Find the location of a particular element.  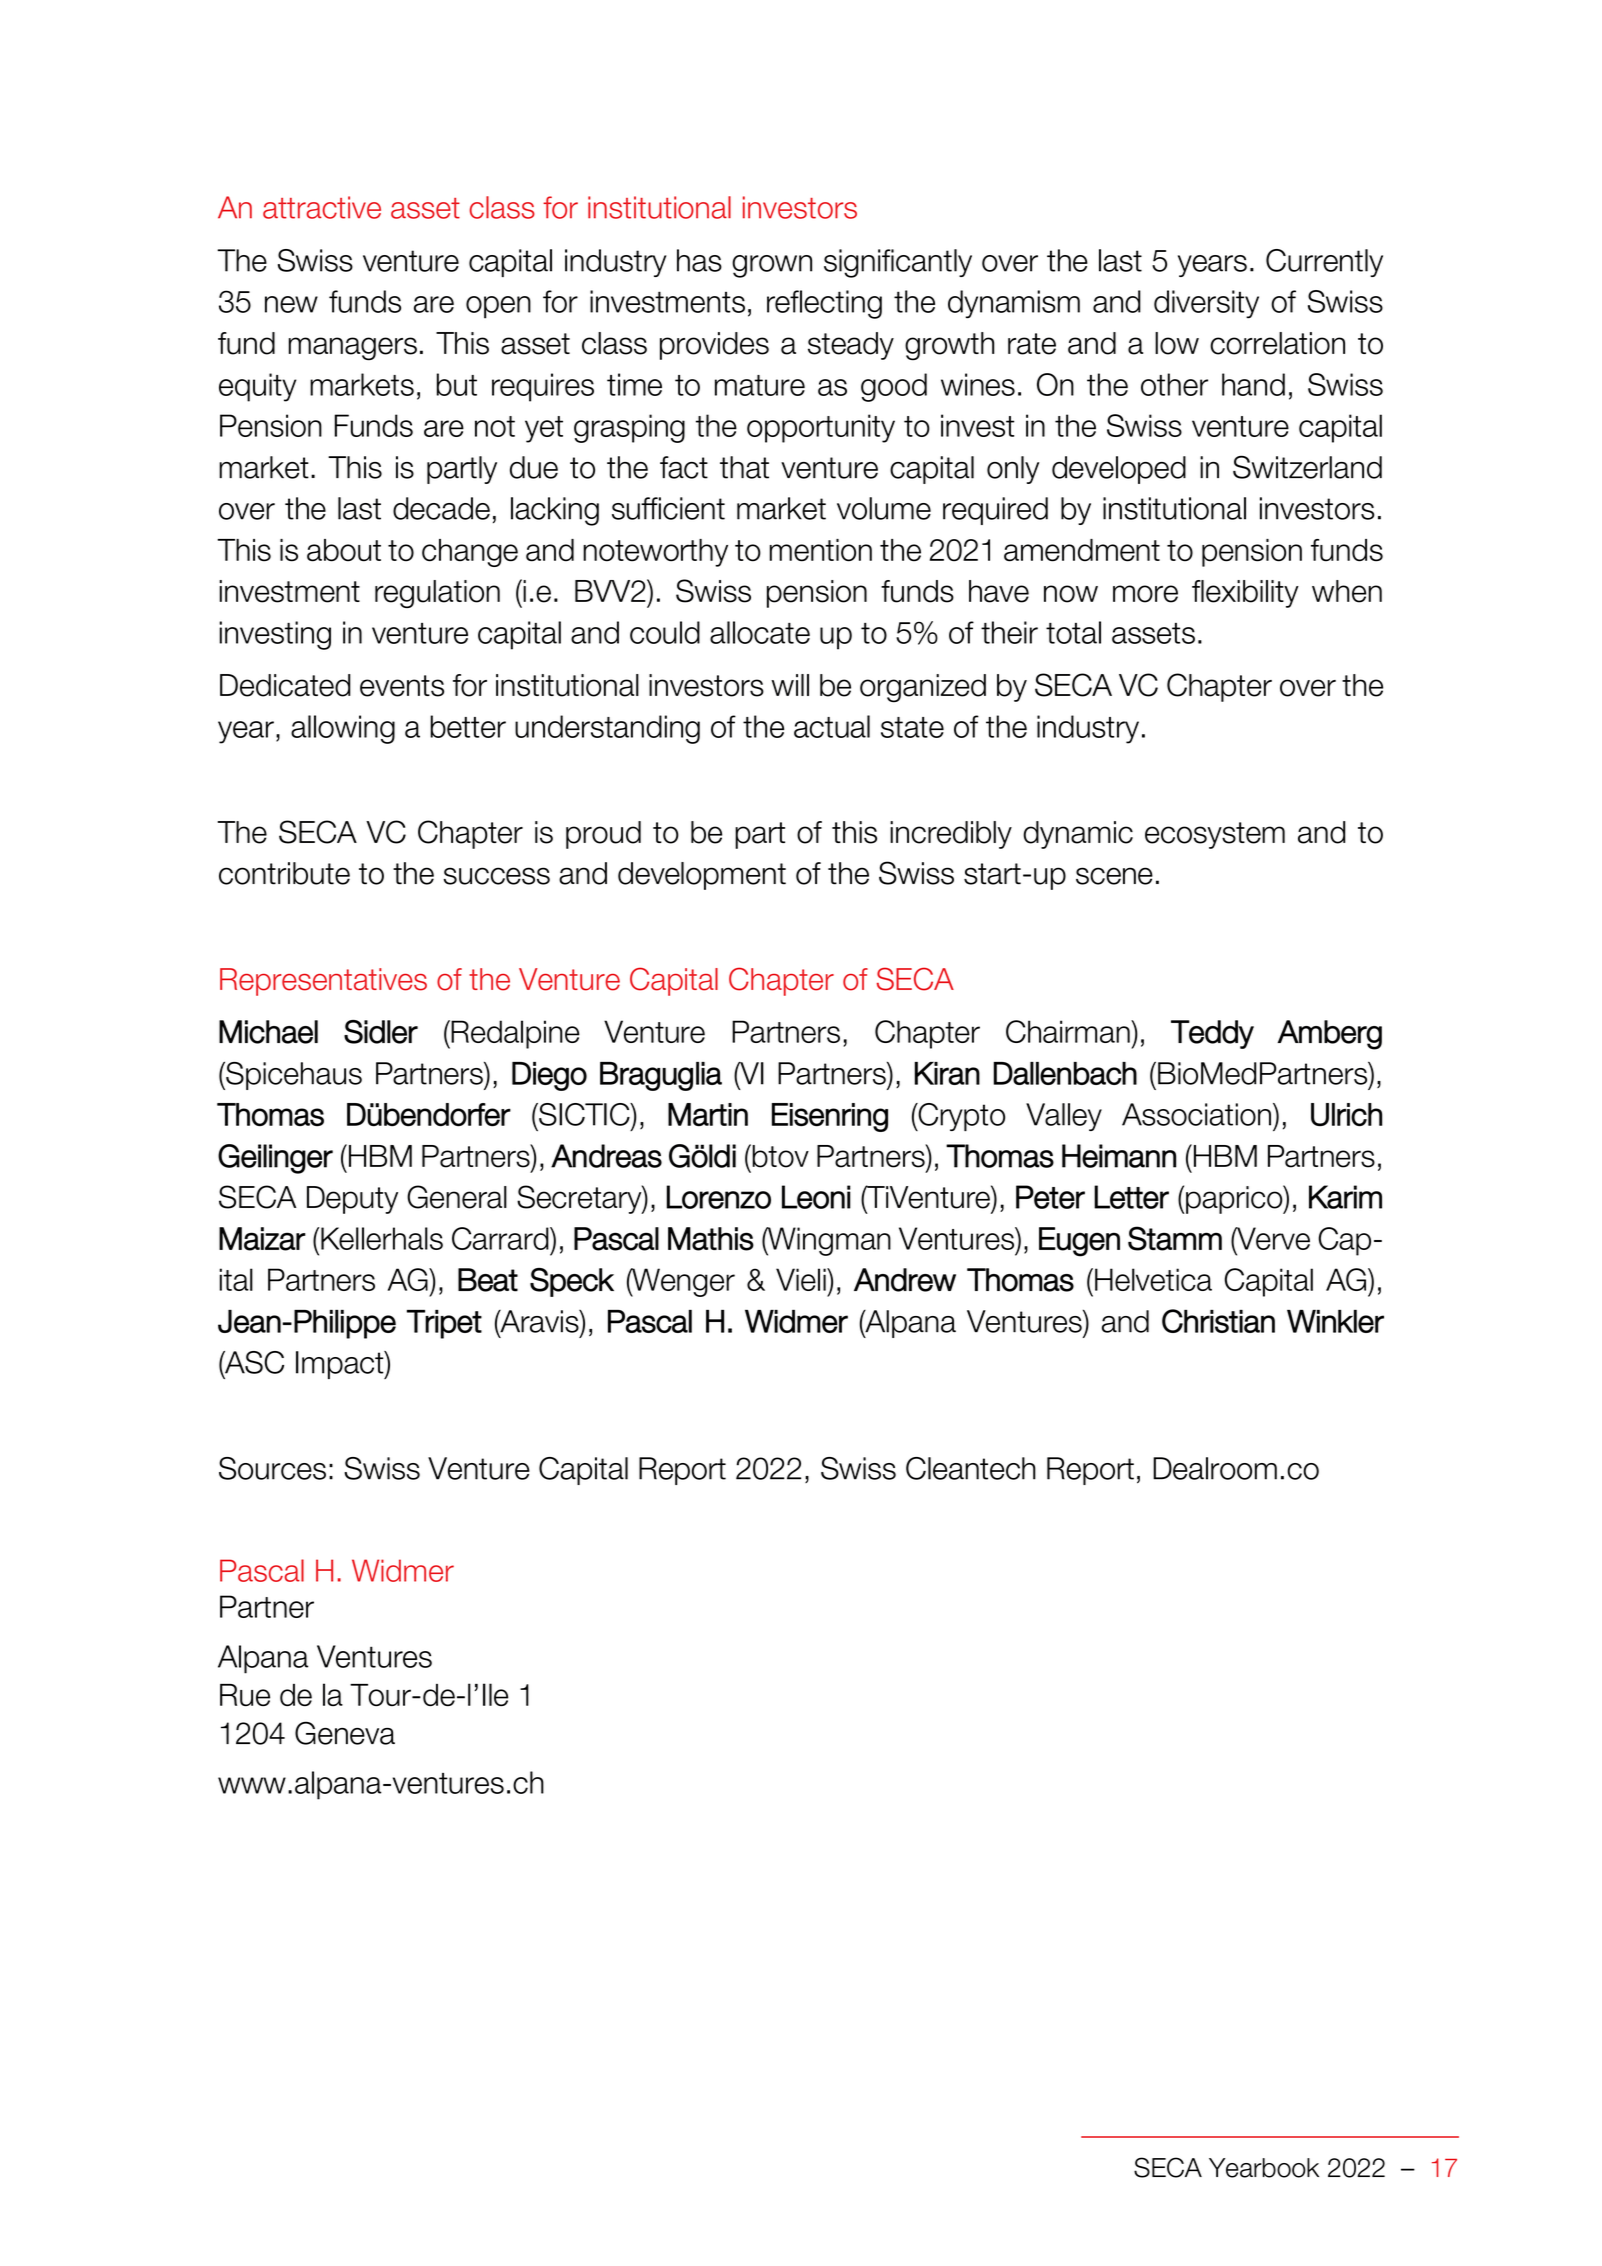

Christian is located at coordinates (1218, 1321).
